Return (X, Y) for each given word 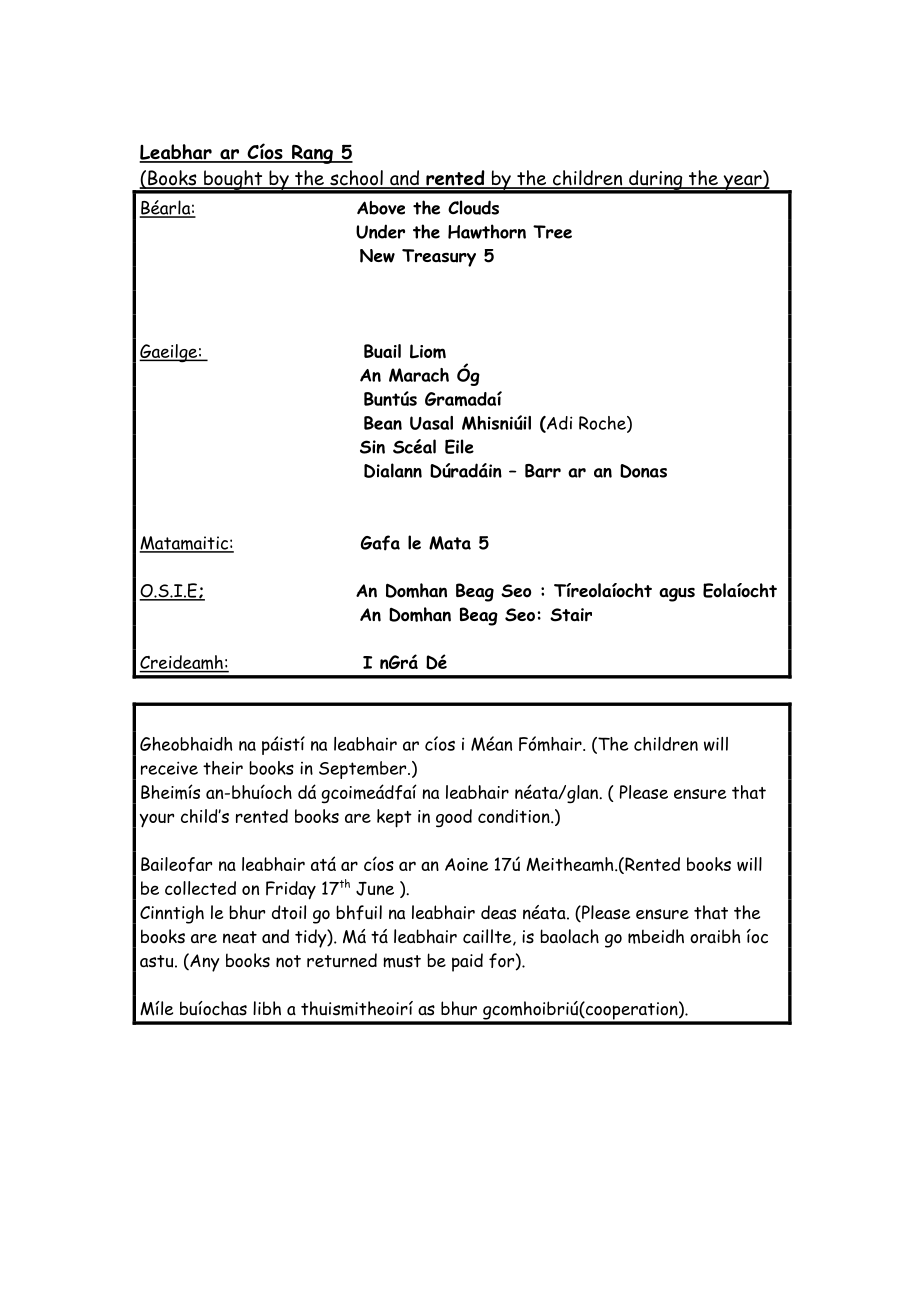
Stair (571, 615)
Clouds (473, 207)
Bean (383, 423)
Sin (372, 447)
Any (203, 962)
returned (342, 960)
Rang (312, 154)
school (356, 179)
